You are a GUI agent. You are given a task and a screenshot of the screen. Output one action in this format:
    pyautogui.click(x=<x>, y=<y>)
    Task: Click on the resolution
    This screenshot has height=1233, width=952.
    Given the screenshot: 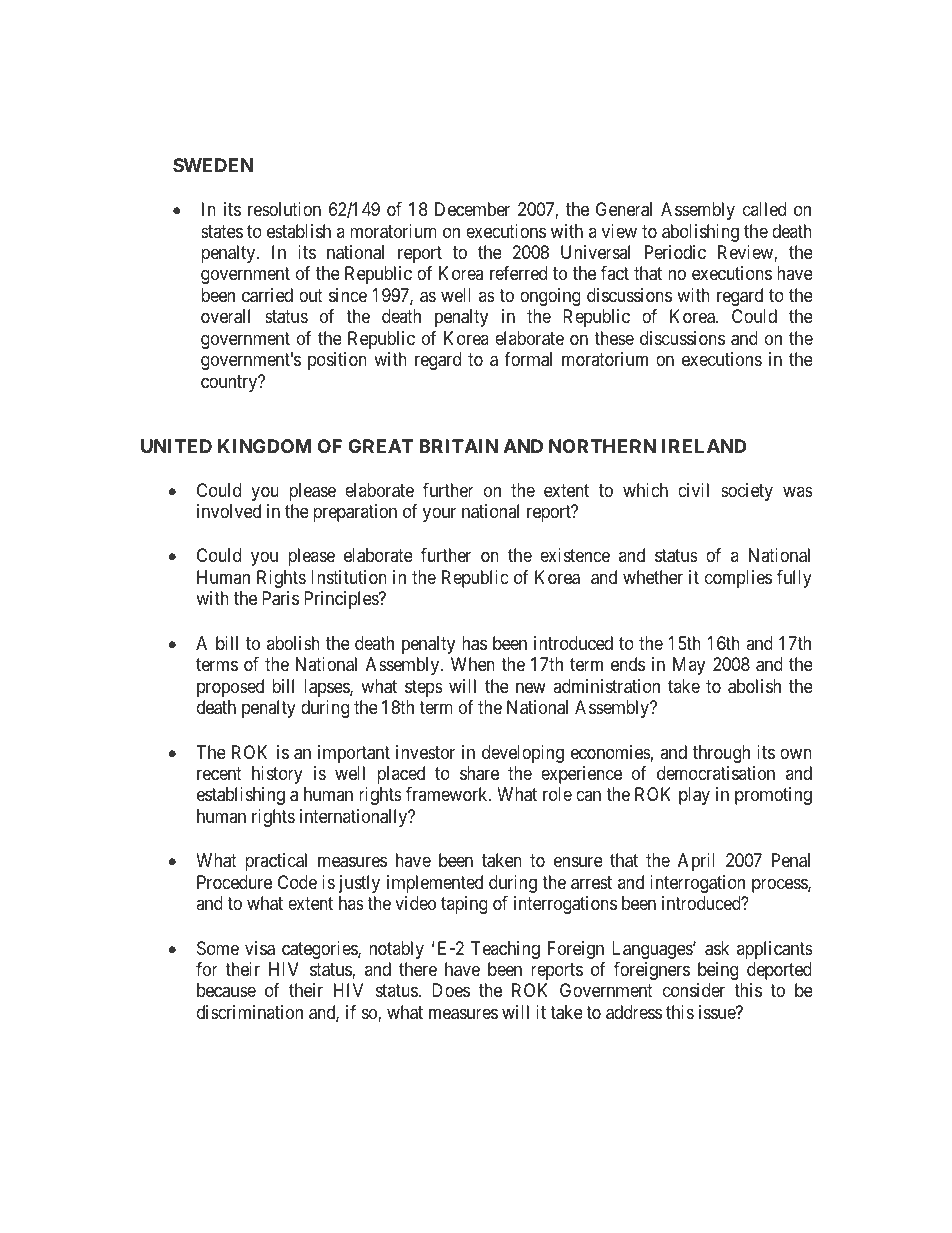 What is the action you would take?
    pyautogui.click(x=284, y=209)
